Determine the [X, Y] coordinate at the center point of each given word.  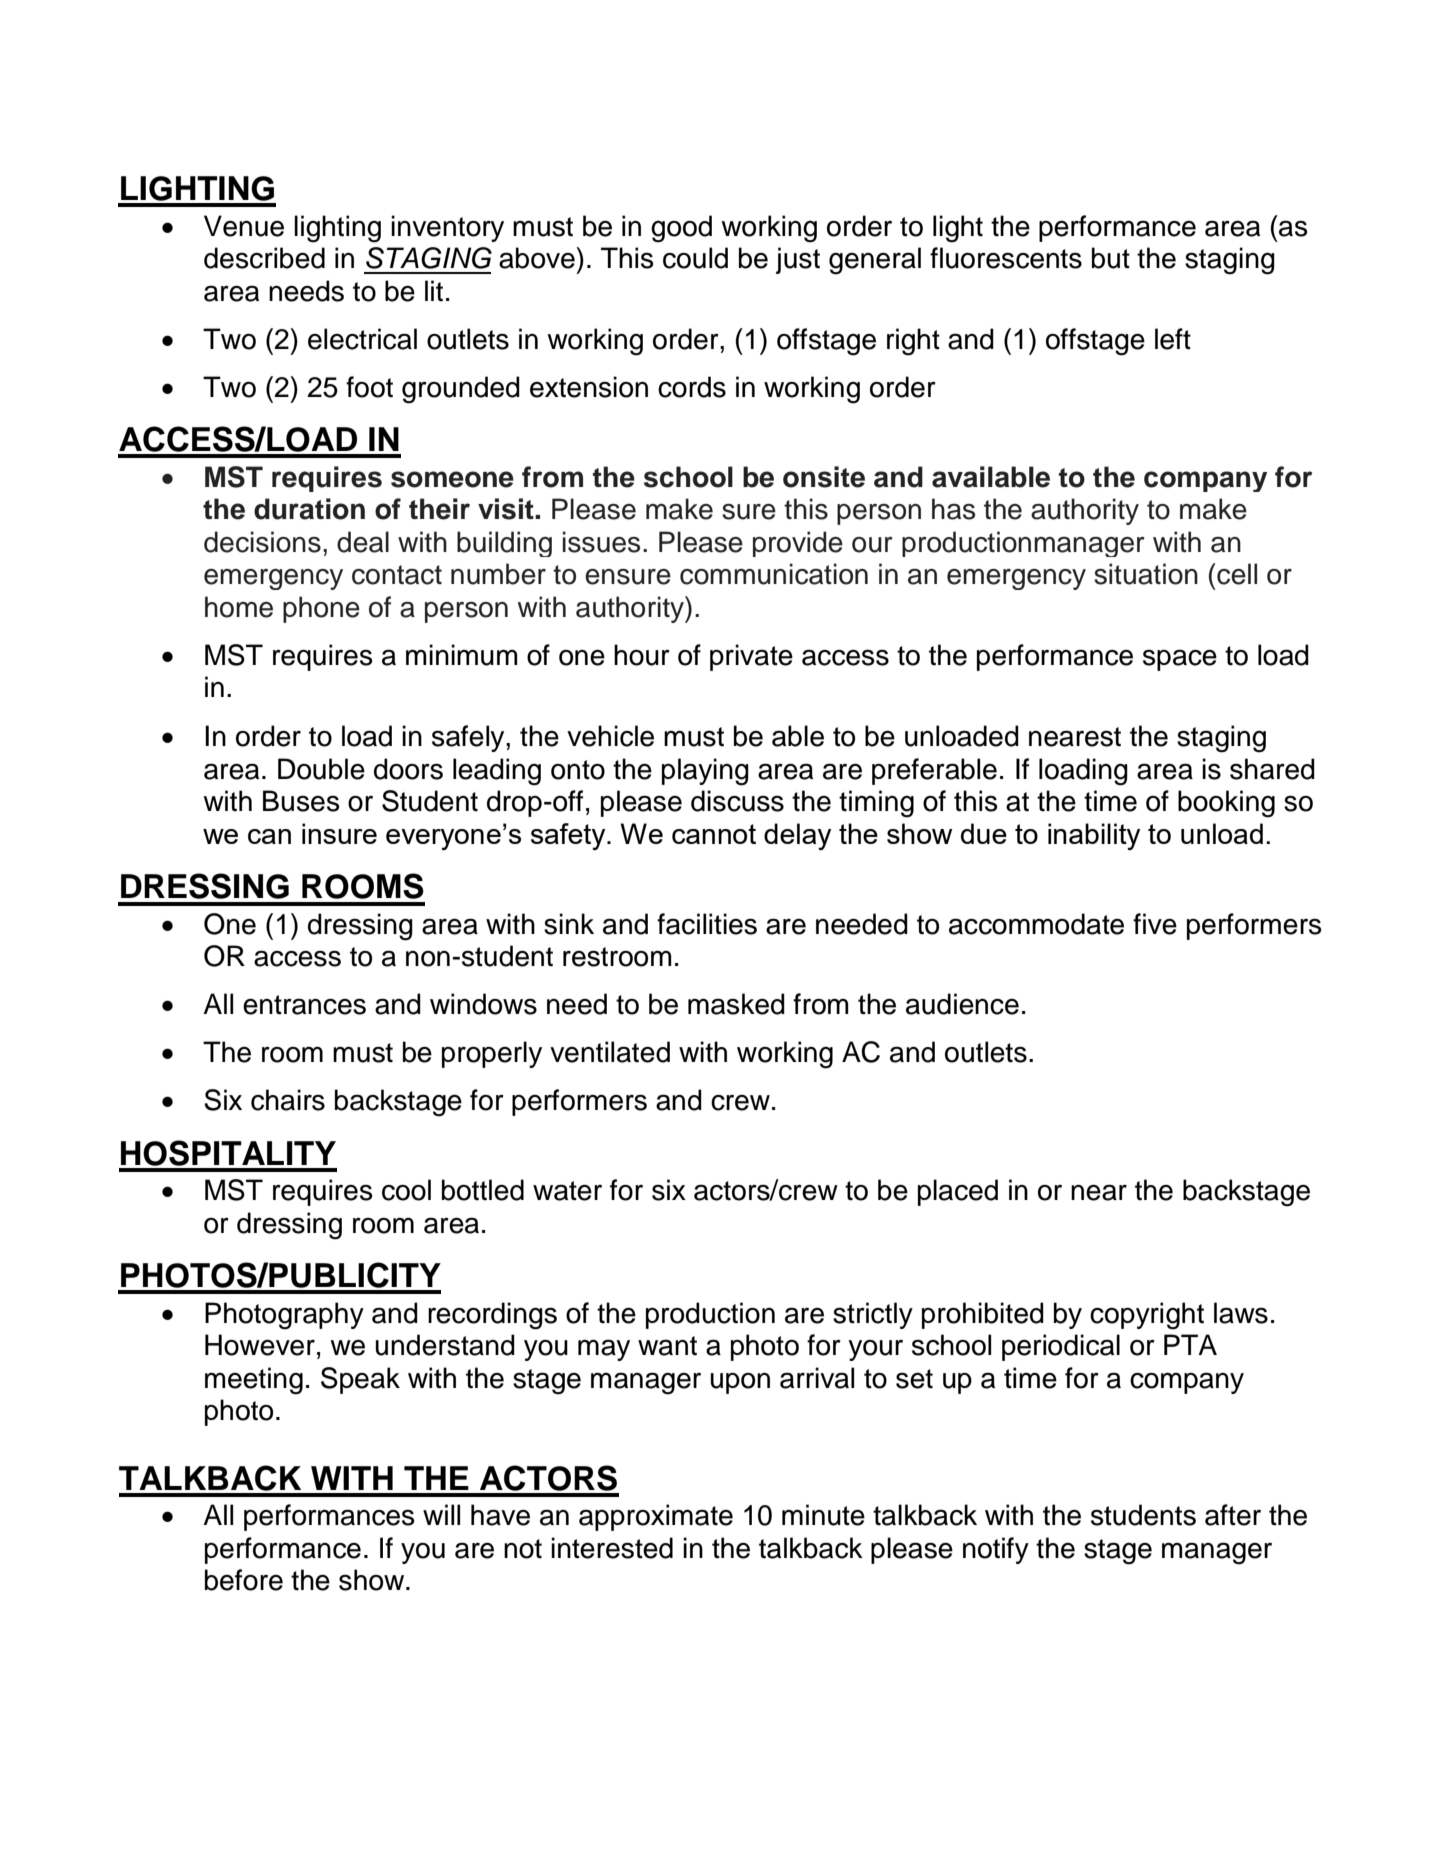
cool [406, 1190]
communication [774, 574]
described [264, 258]
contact [397, 575]
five [1155, 924]
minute [823, 1515]
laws [1241, 1313]
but [1111, 258]
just [798, 260]
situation [1146, 574]
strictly [873, 1315]
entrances [304, 1005]
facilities [707, 924]
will [441, 1514]
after [1233, 1515]
